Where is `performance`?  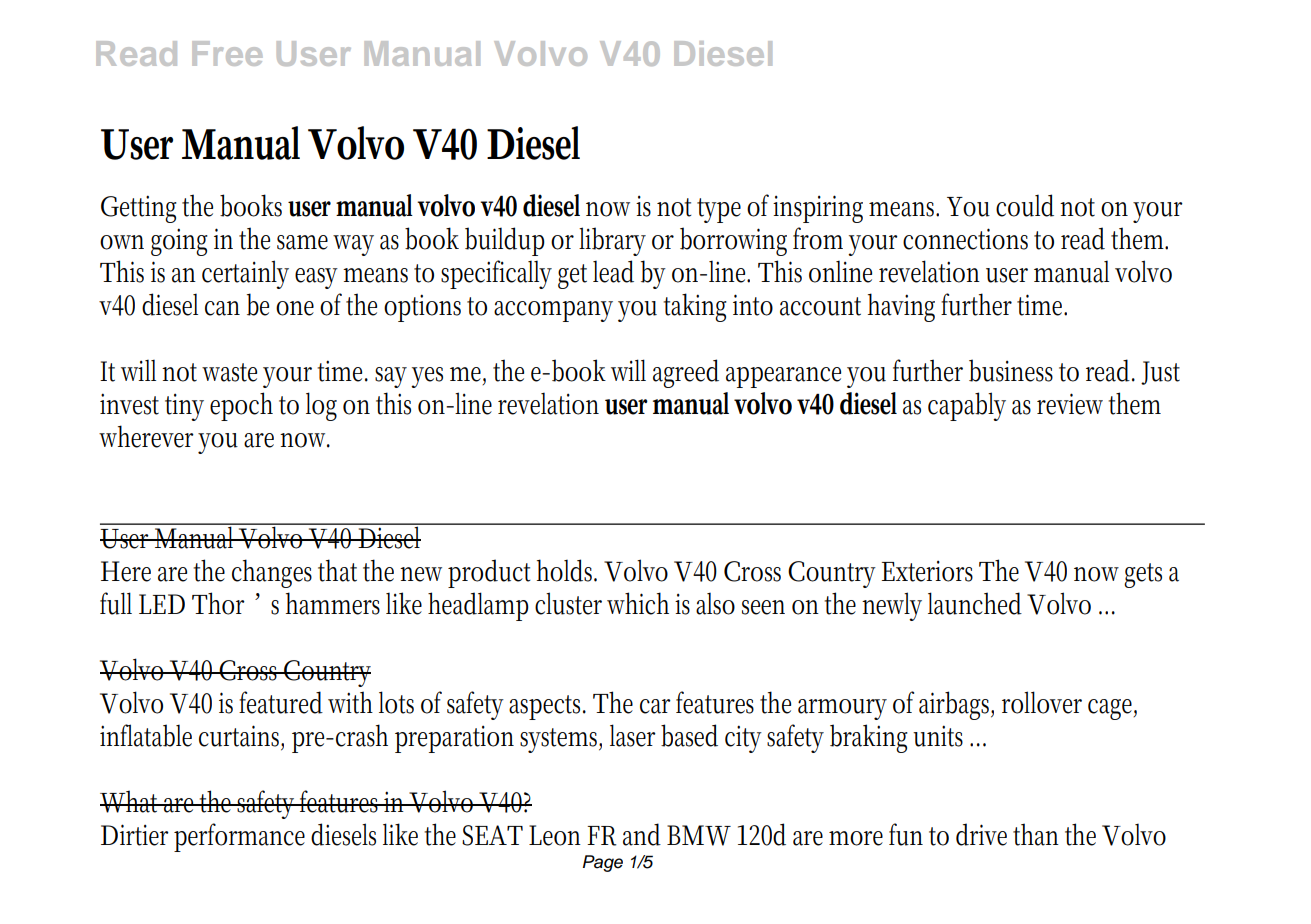
performance is located at coordinates (239, 837).
